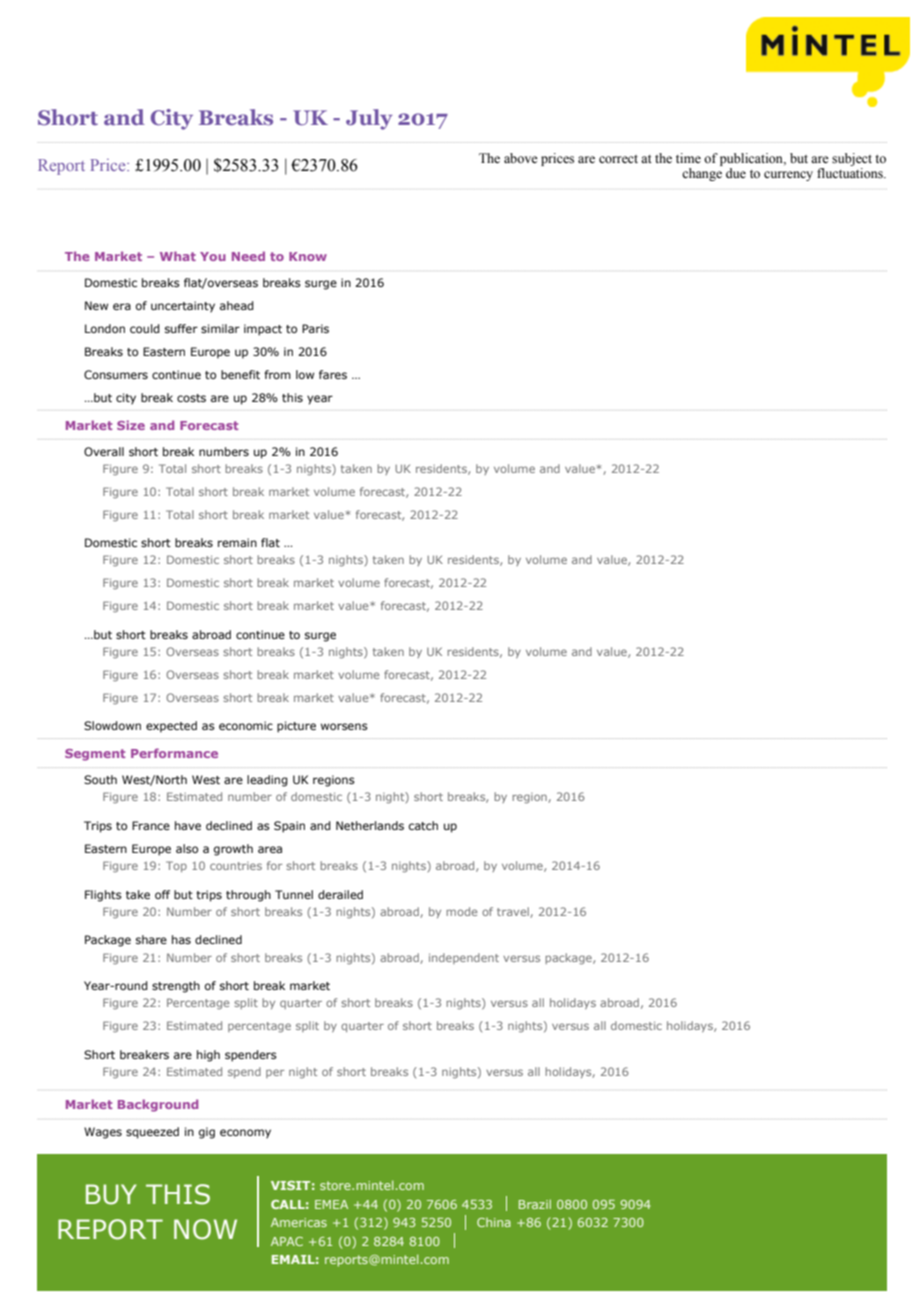 This screenshot has height=1308, width=924. I want to click on Performance, so click(174, 753).
